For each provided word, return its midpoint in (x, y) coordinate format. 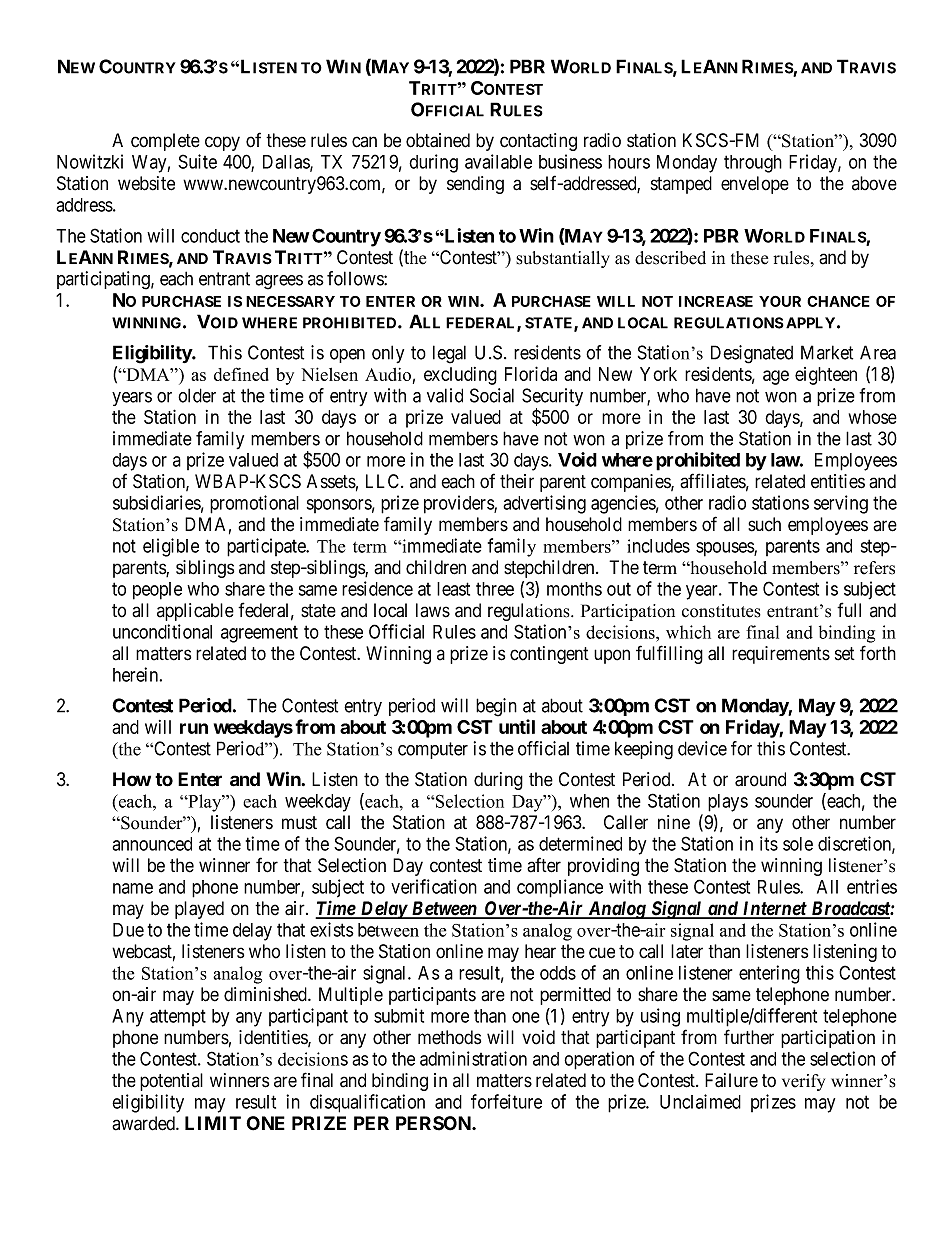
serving (841, 504)
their (517, 481)
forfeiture (506, 1101)
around (760, 779)
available (498, 161)
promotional (254, 504)
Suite (197, 161)
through (753, 164)
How (132, 779)
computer (433, 750)
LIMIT (213, 1123)
